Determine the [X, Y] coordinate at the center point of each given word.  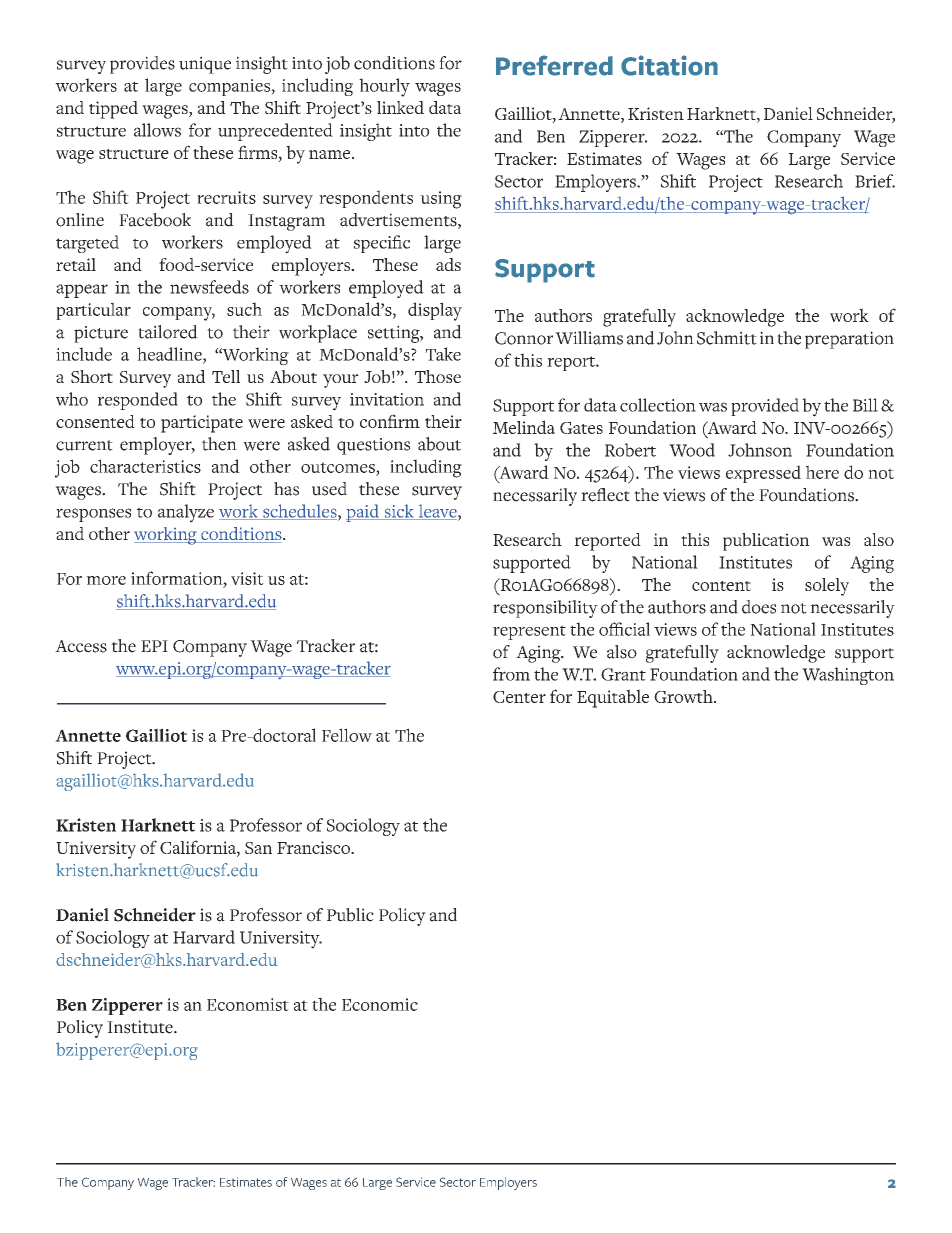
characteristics [145, 466]
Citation [669, 65]
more [106, 580]
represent [529, 632]
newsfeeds [209, 287]
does [759, 607]
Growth [684, 696]
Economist [248, 1004]
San [258, 848]
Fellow [347, 735]
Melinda [524, 427]
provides [142, 65]
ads [448, 264]
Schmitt [727, 338]
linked [400, 107]
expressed [763, 474]
